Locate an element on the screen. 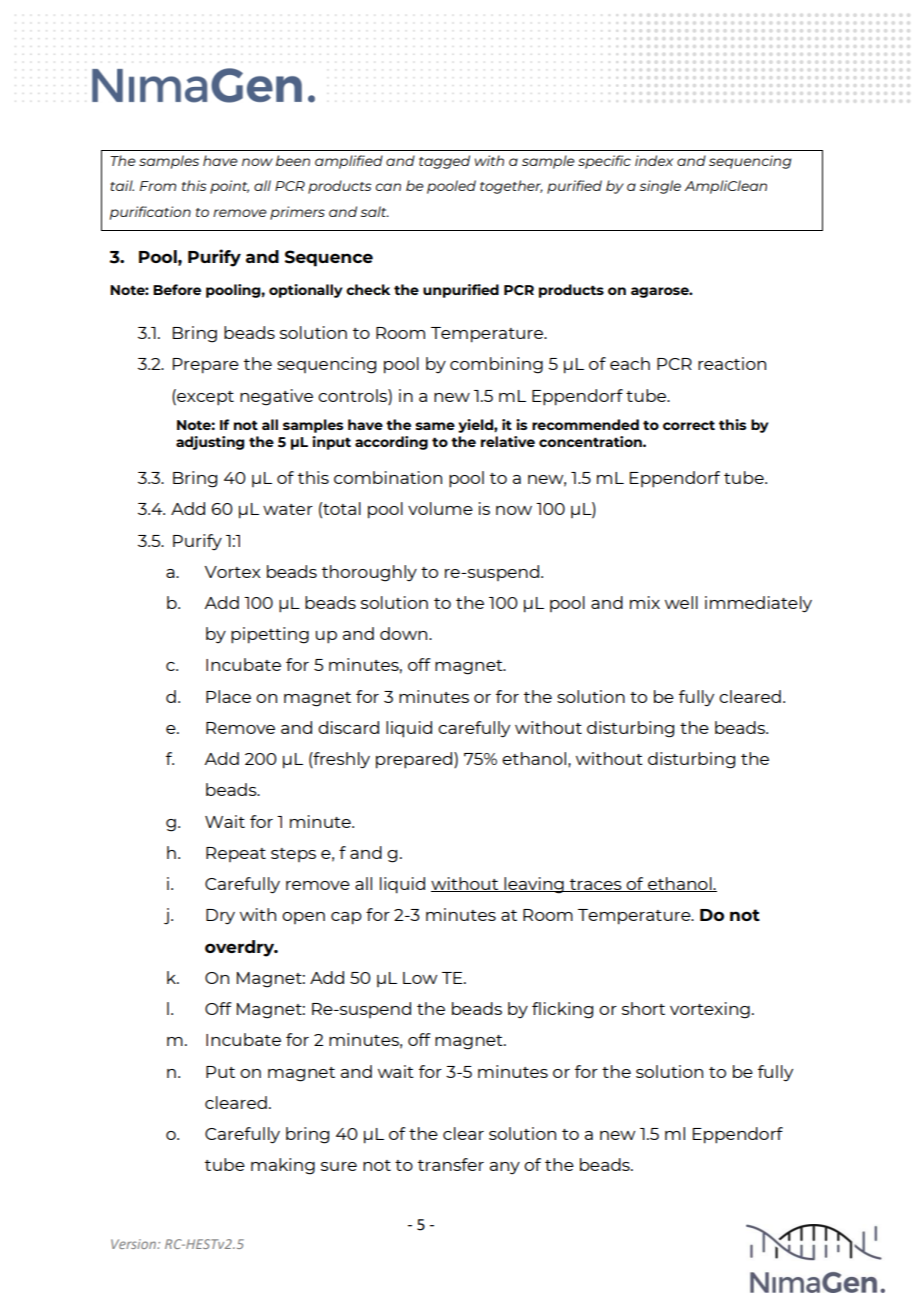 The width and height of the screenshot is (924, 1308). Repeat is located at coordinates (236, 854).
